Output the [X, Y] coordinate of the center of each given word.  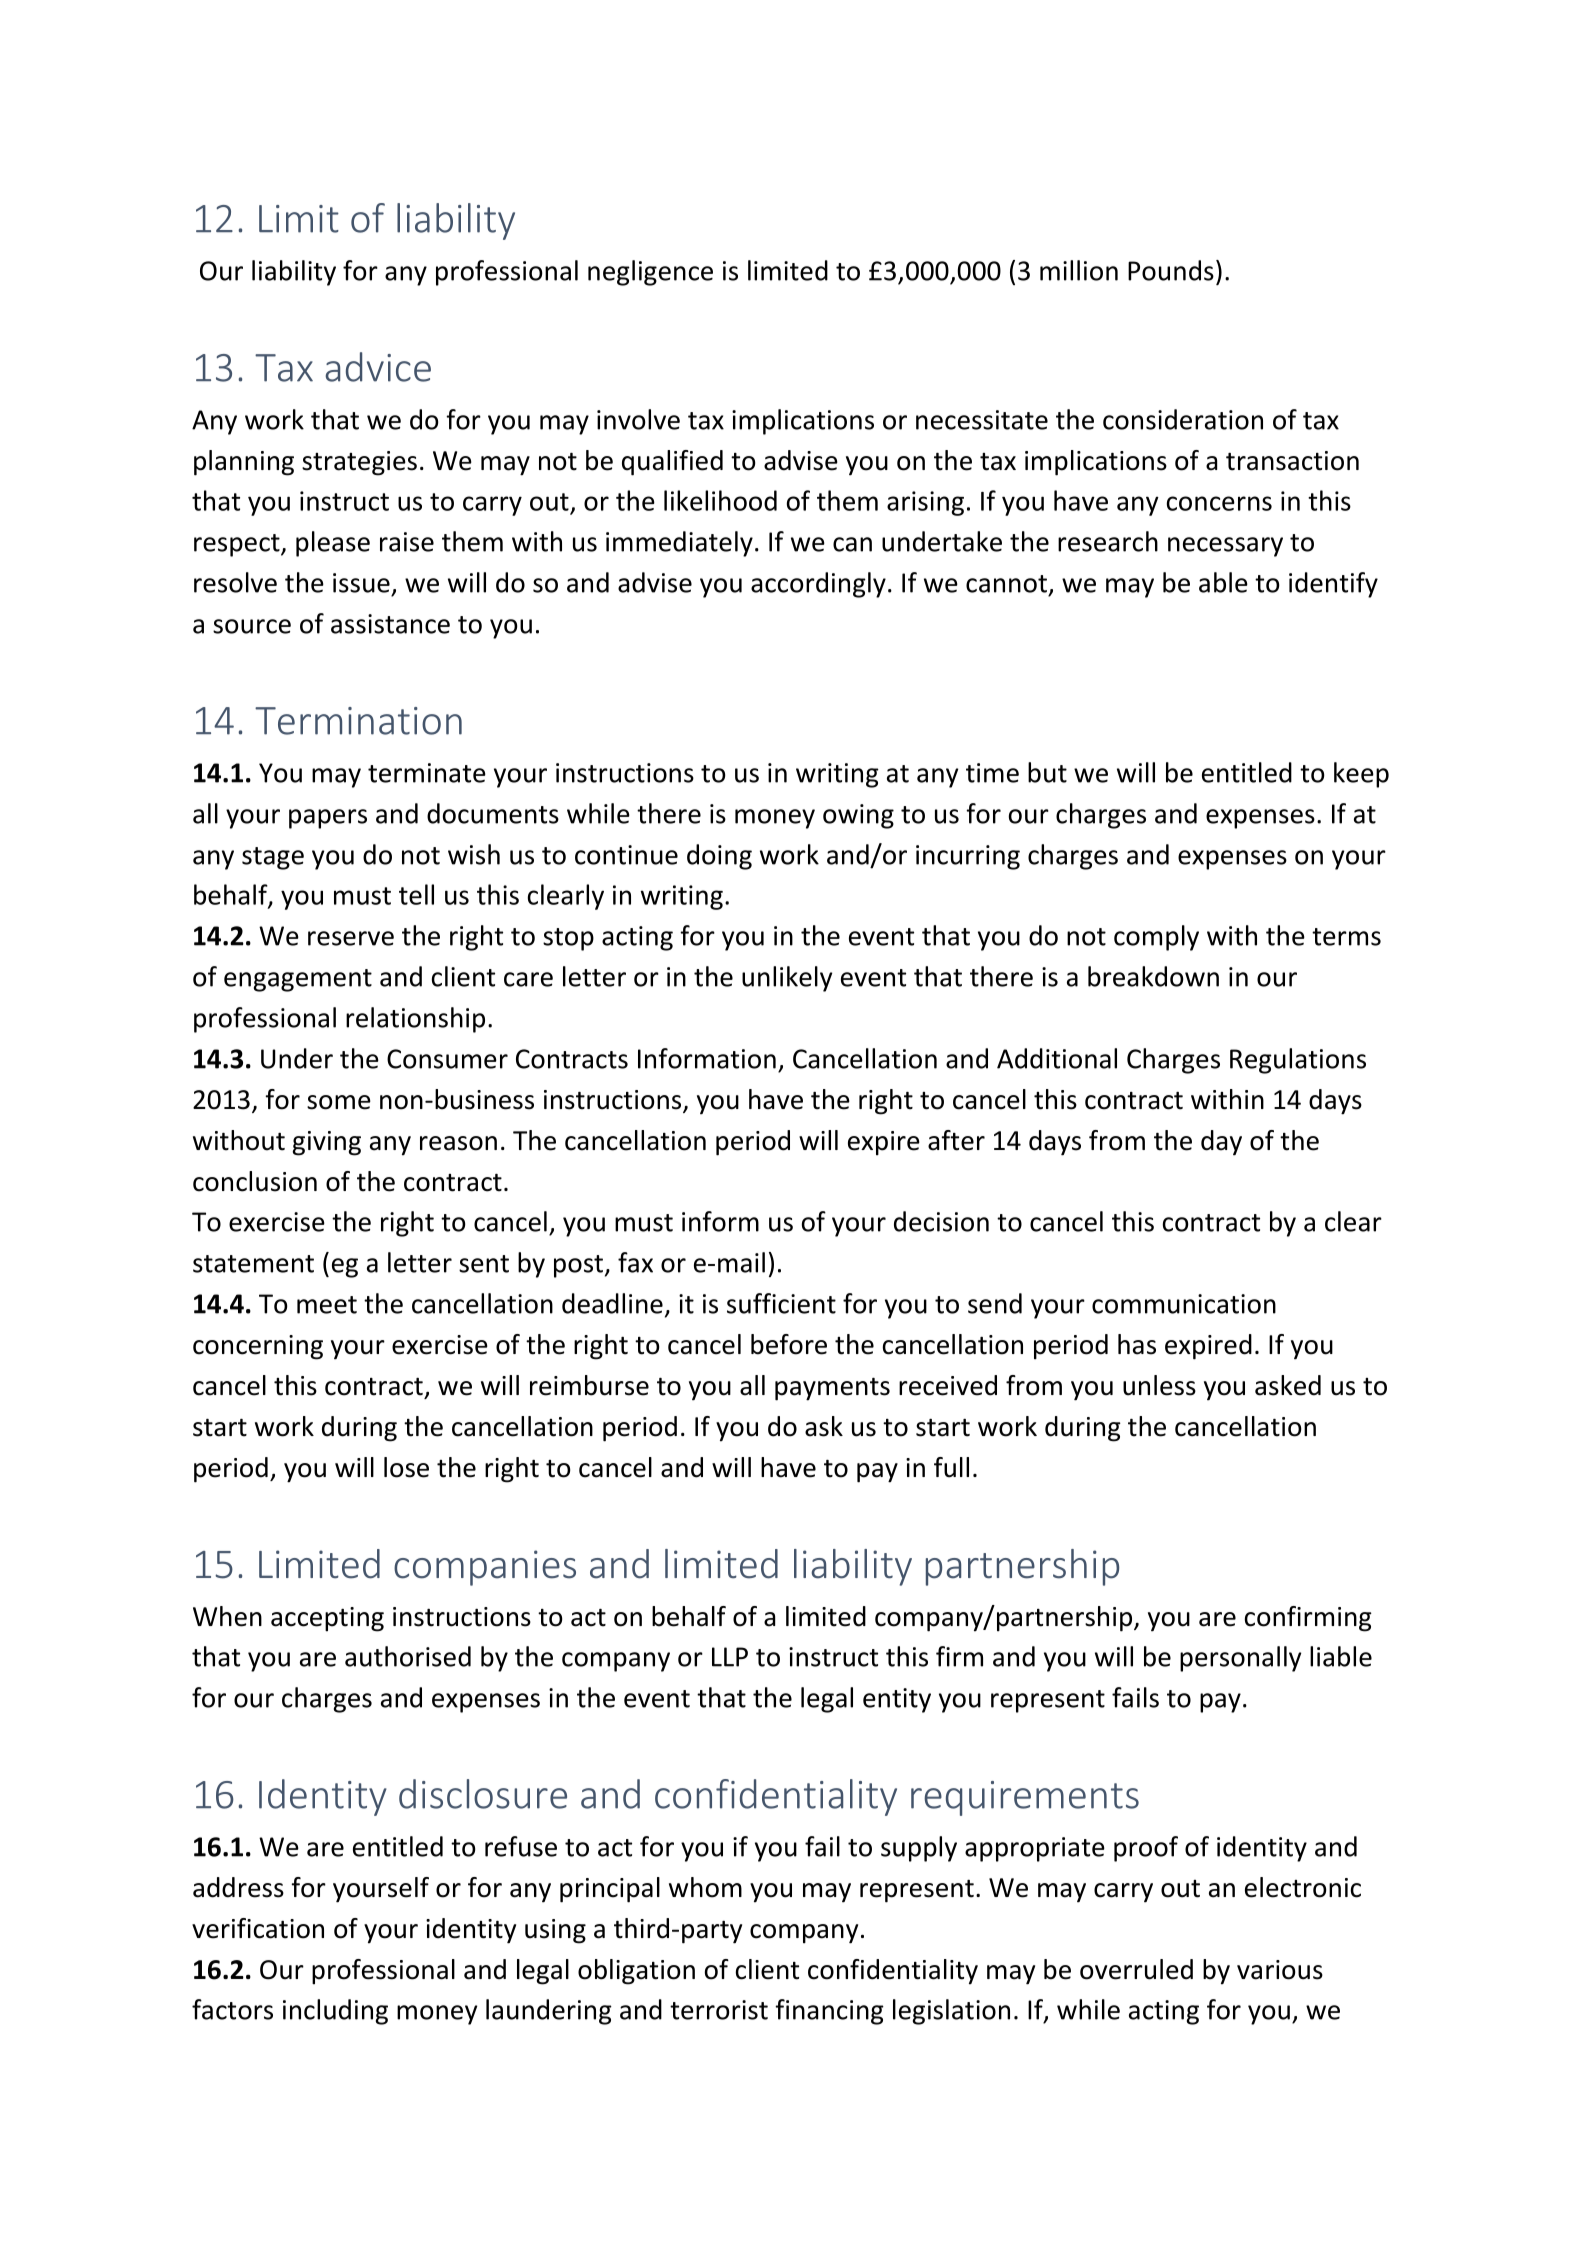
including [335, 2012]
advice [378, 367]
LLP [730, 1657]
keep [1361, 775]
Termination [358, 721]
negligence [650, 273]
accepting [327, 1619]
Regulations [1298, 1061]
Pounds [1171, 270]
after [956, 1140]
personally [1240, 1659]
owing [858, 816]
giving [326, 1143]
